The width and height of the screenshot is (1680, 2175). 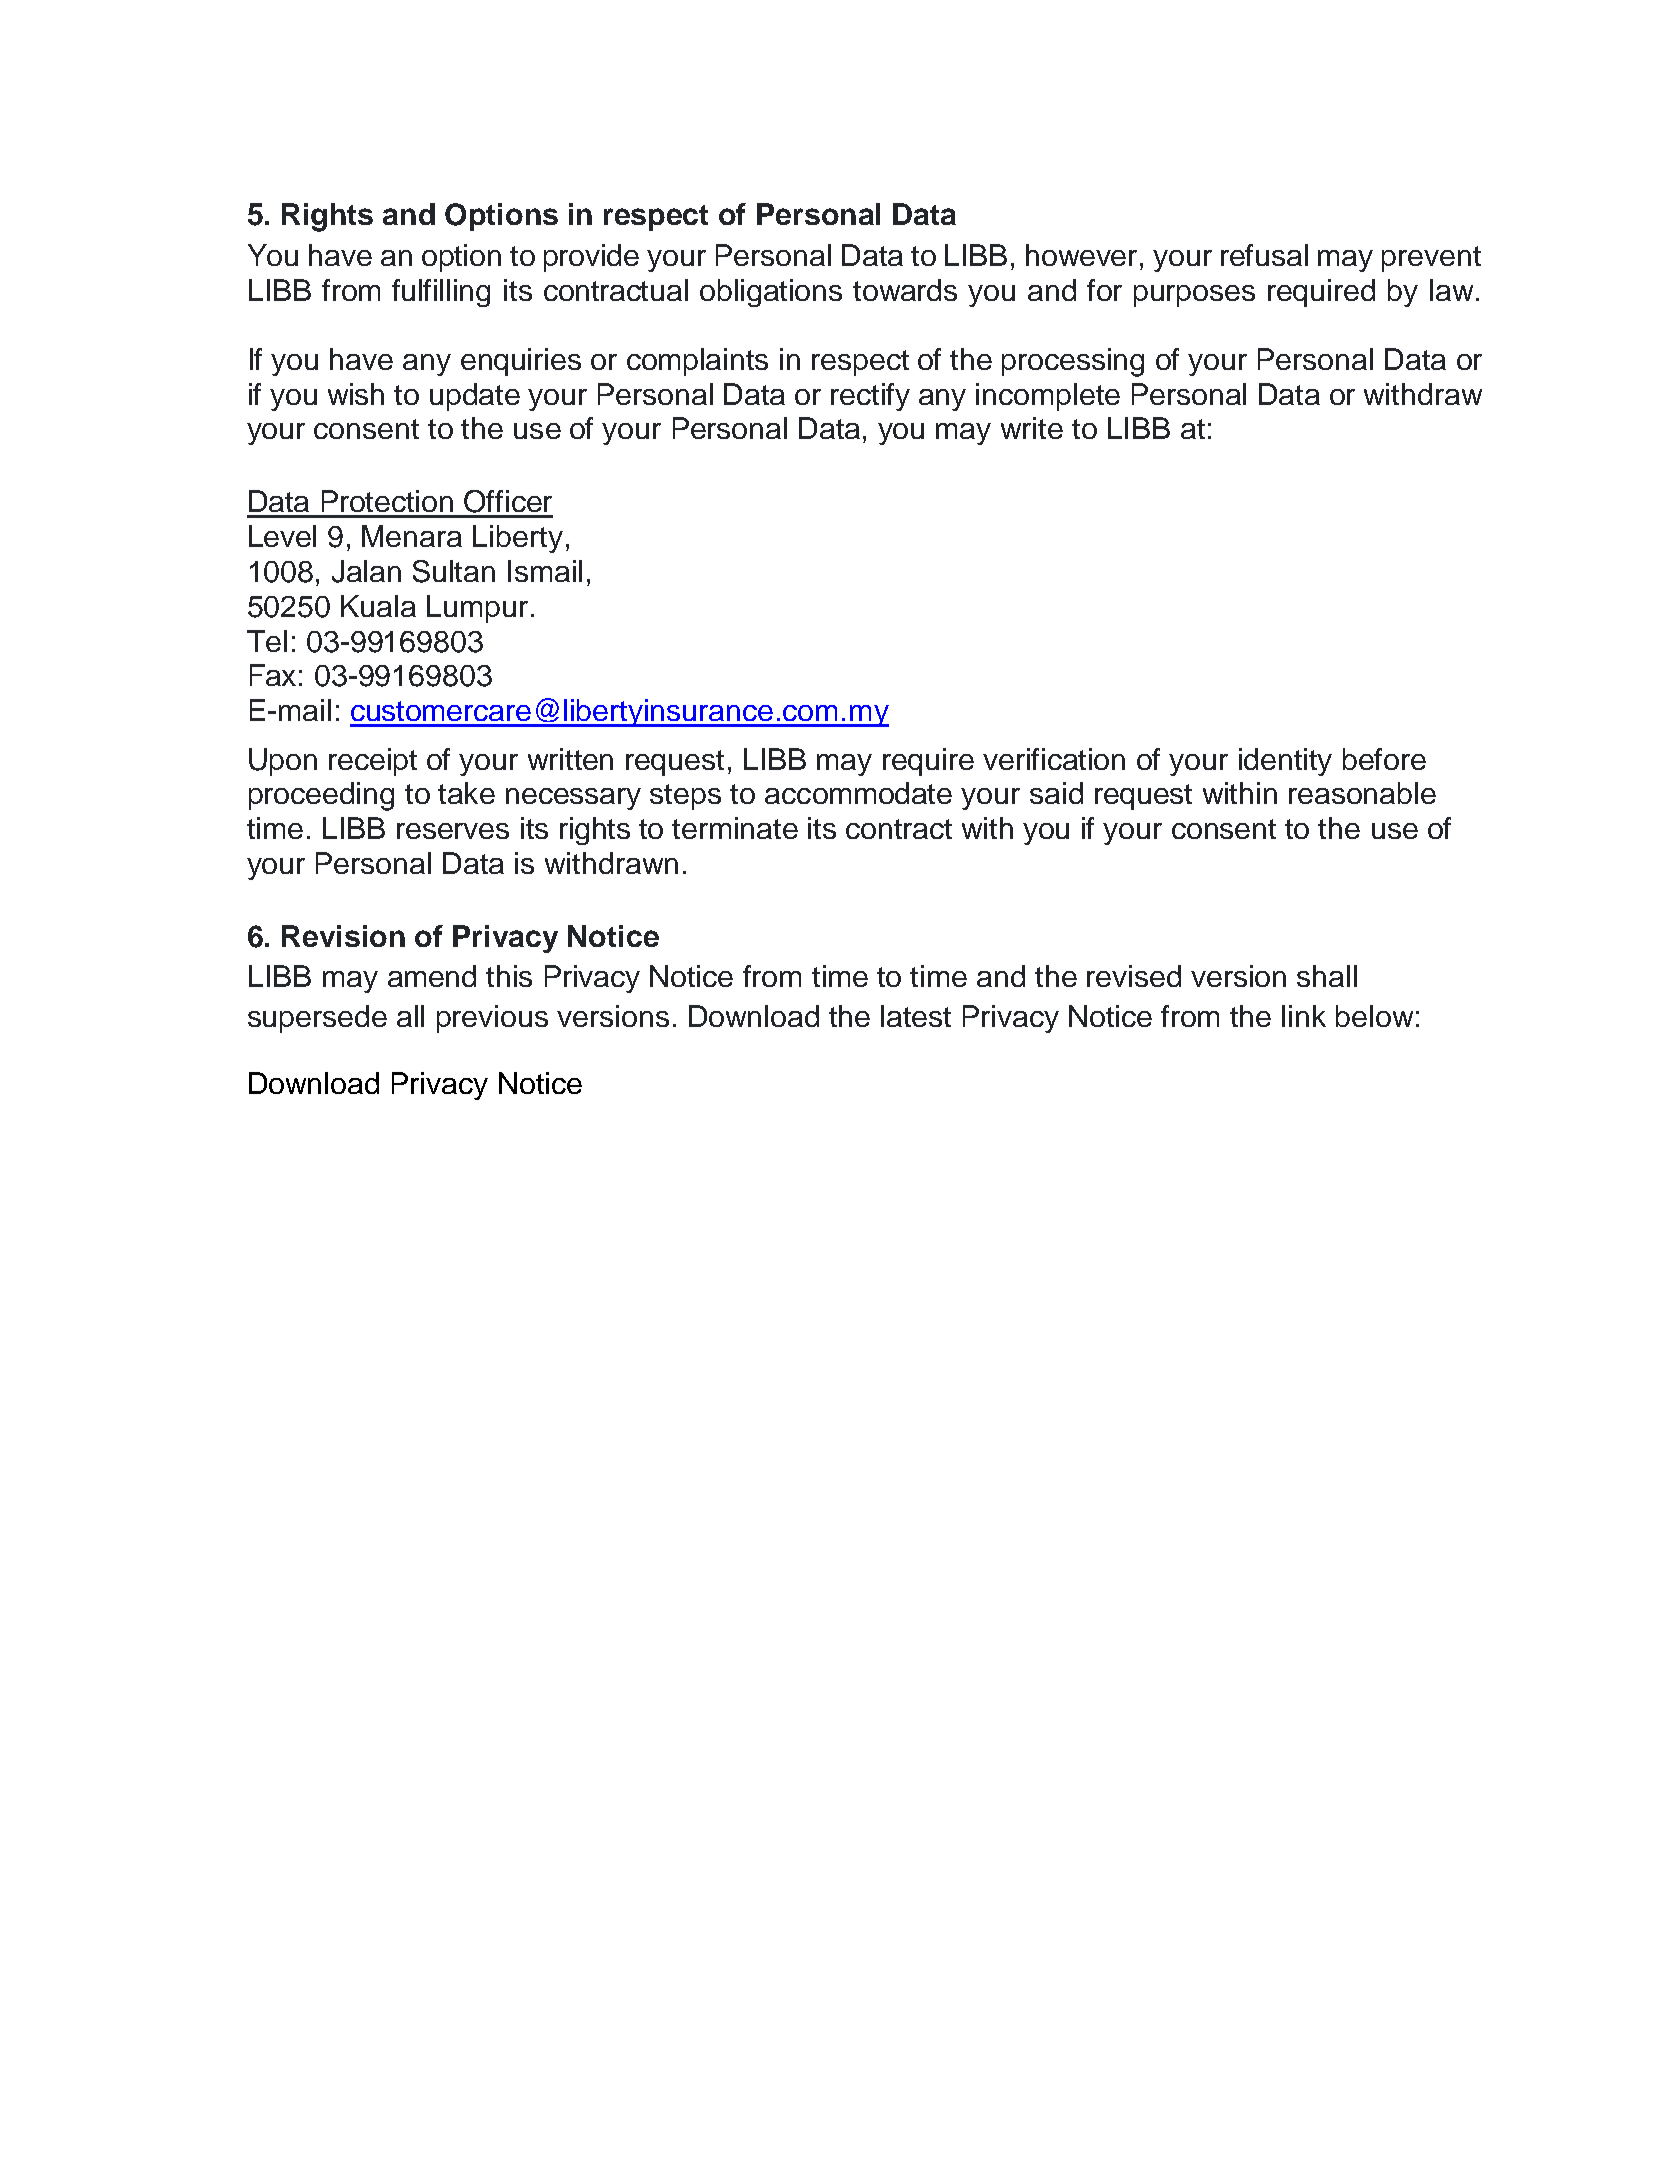 I want to click on link, so click(x=1304, y=1016).
